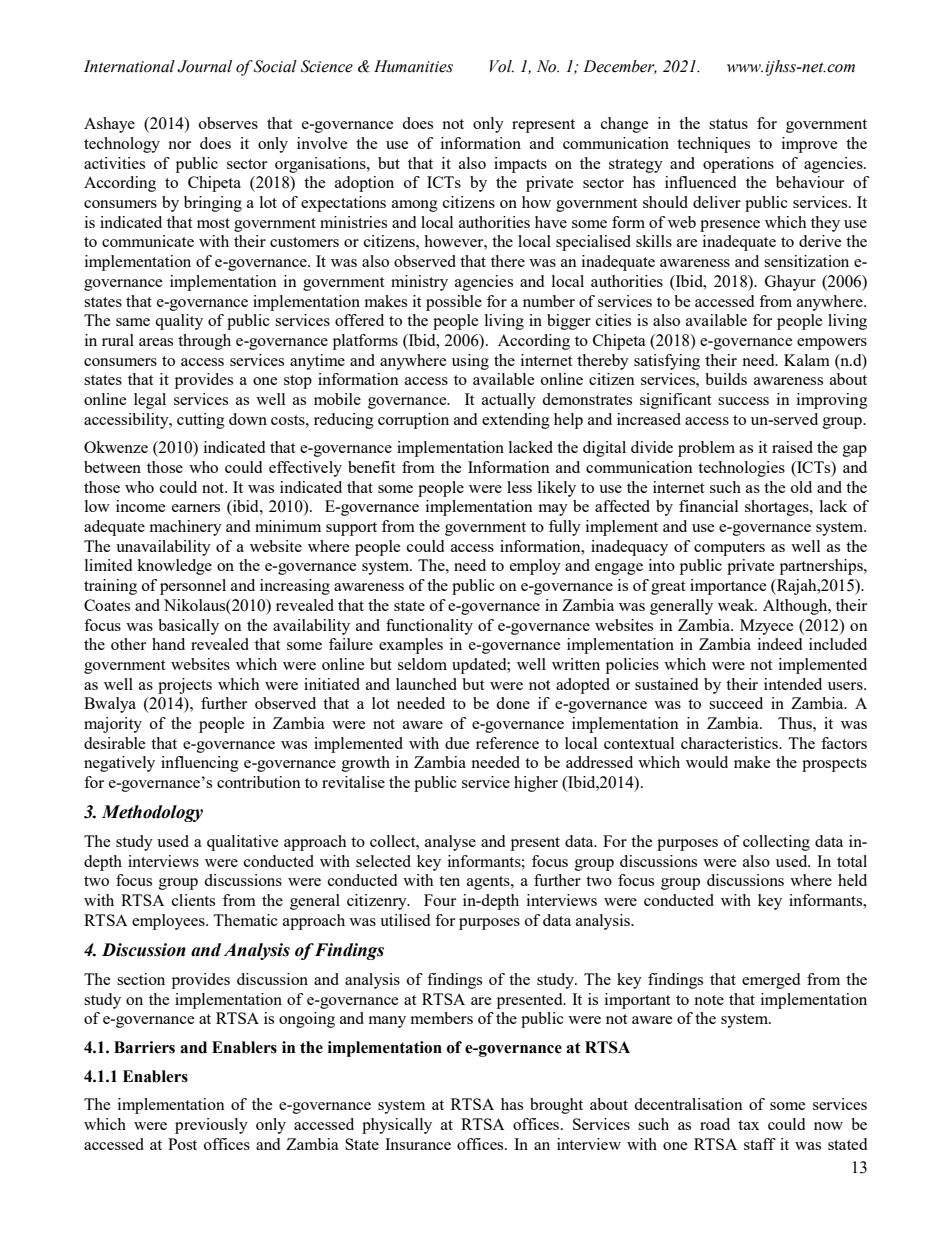 The height and width of the screenshot is (1233, 952). Describe the element at coordinates (413, 66) in the screenshot. I see `Humanities` at that location.
